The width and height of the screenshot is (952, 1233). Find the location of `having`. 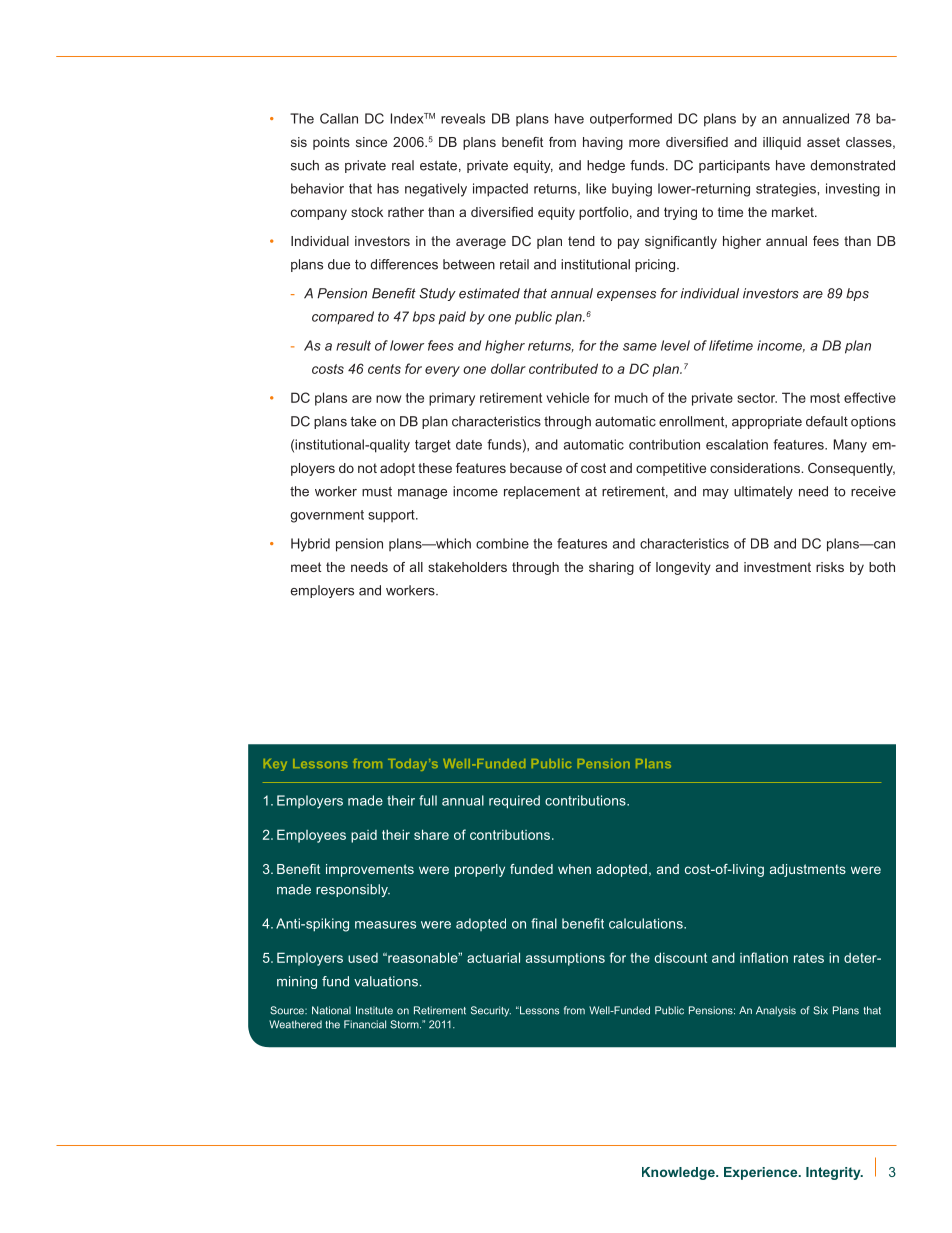

having is located at coordinates (603, 143).
